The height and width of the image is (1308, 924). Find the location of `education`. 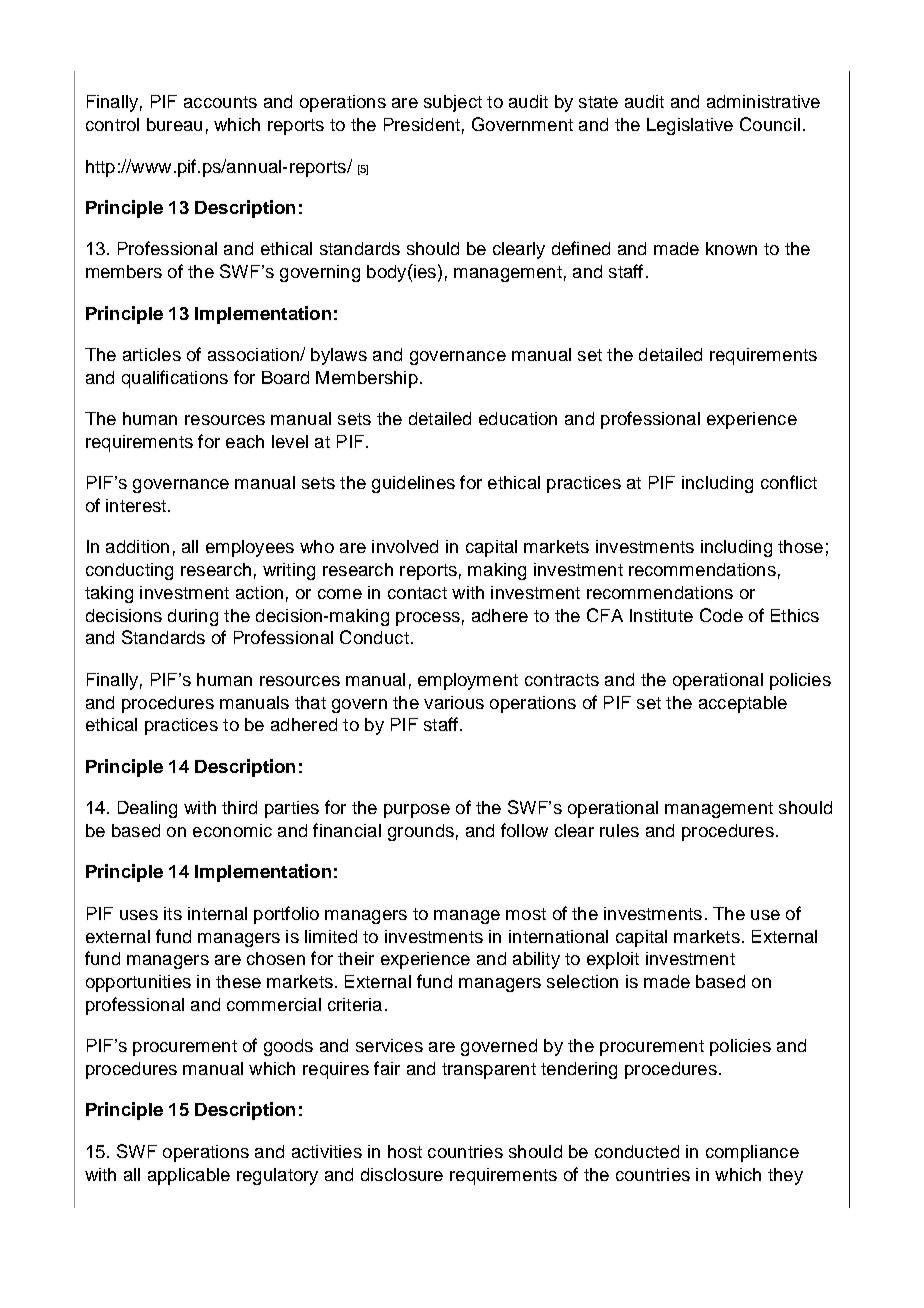

education is located at coordinates (518, 418).
